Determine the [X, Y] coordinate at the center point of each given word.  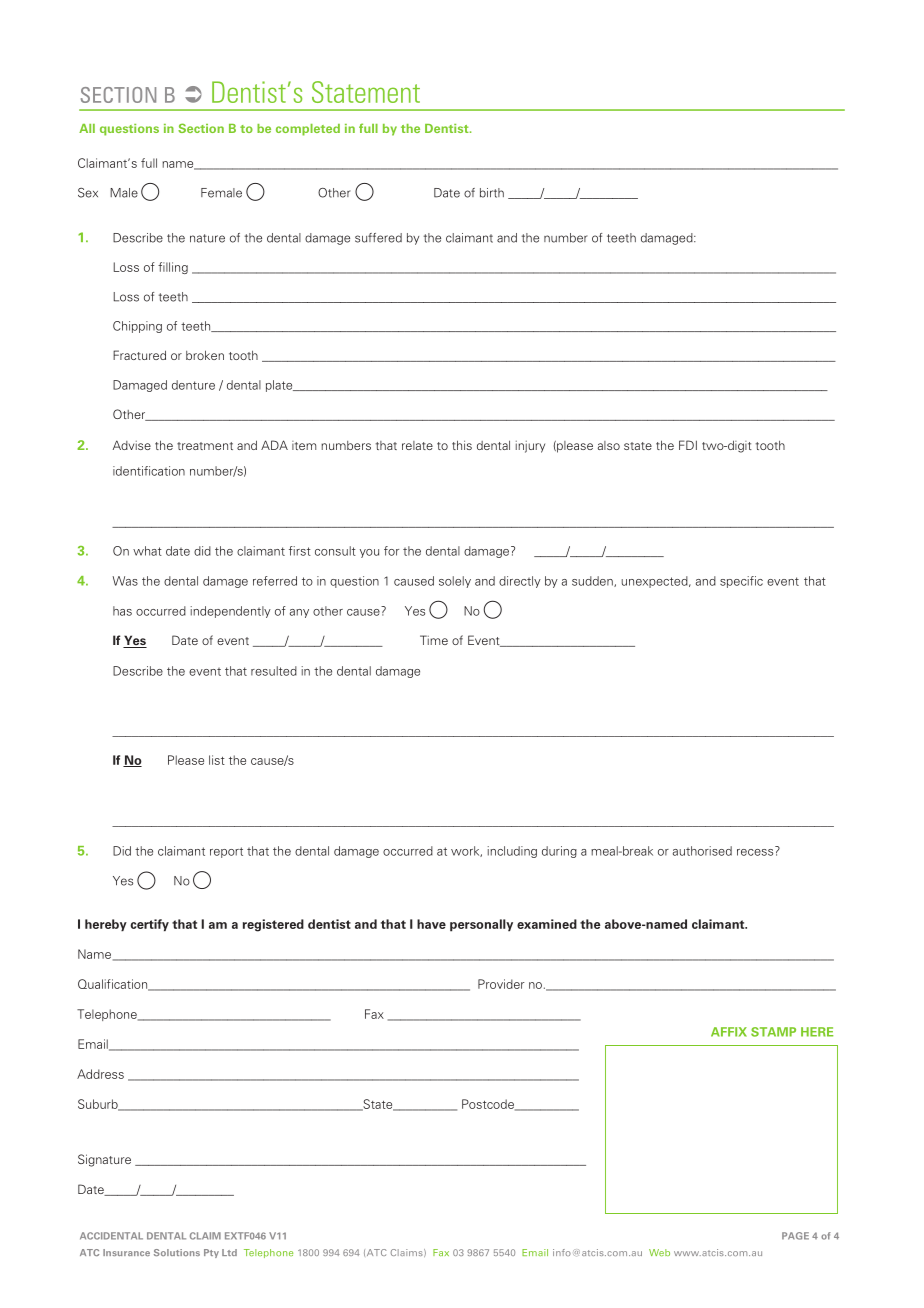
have [431, 924]
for [391, 551]
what [147, 551]
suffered [378, 238]
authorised [702, 851]
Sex [88, 193]
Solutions [177, 1252]
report [226, 852]
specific [741, 582]
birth [492, 193]
